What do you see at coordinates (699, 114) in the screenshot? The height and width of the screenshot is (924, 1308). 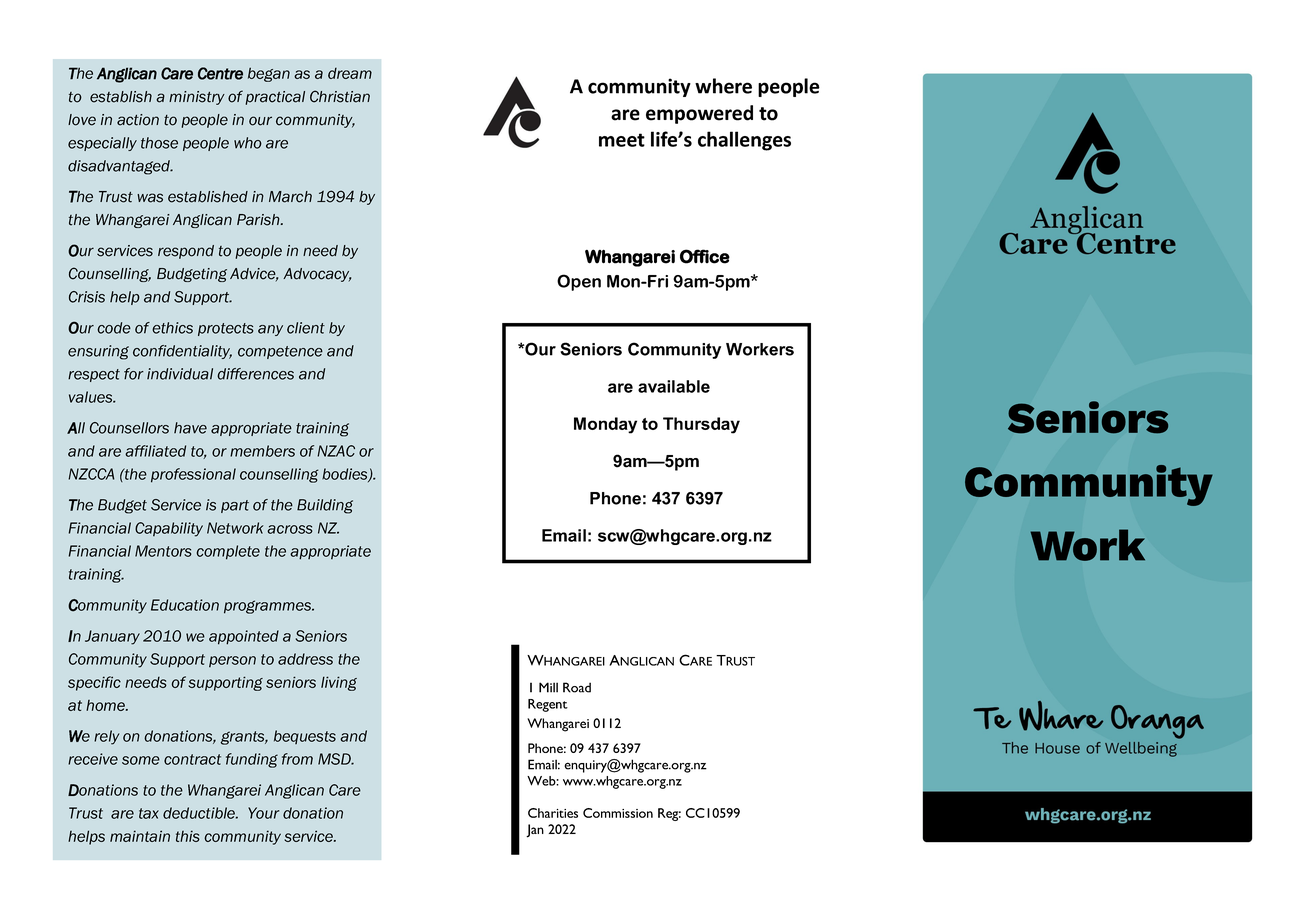 I see `empowered` at bounding box center [699, 114].
